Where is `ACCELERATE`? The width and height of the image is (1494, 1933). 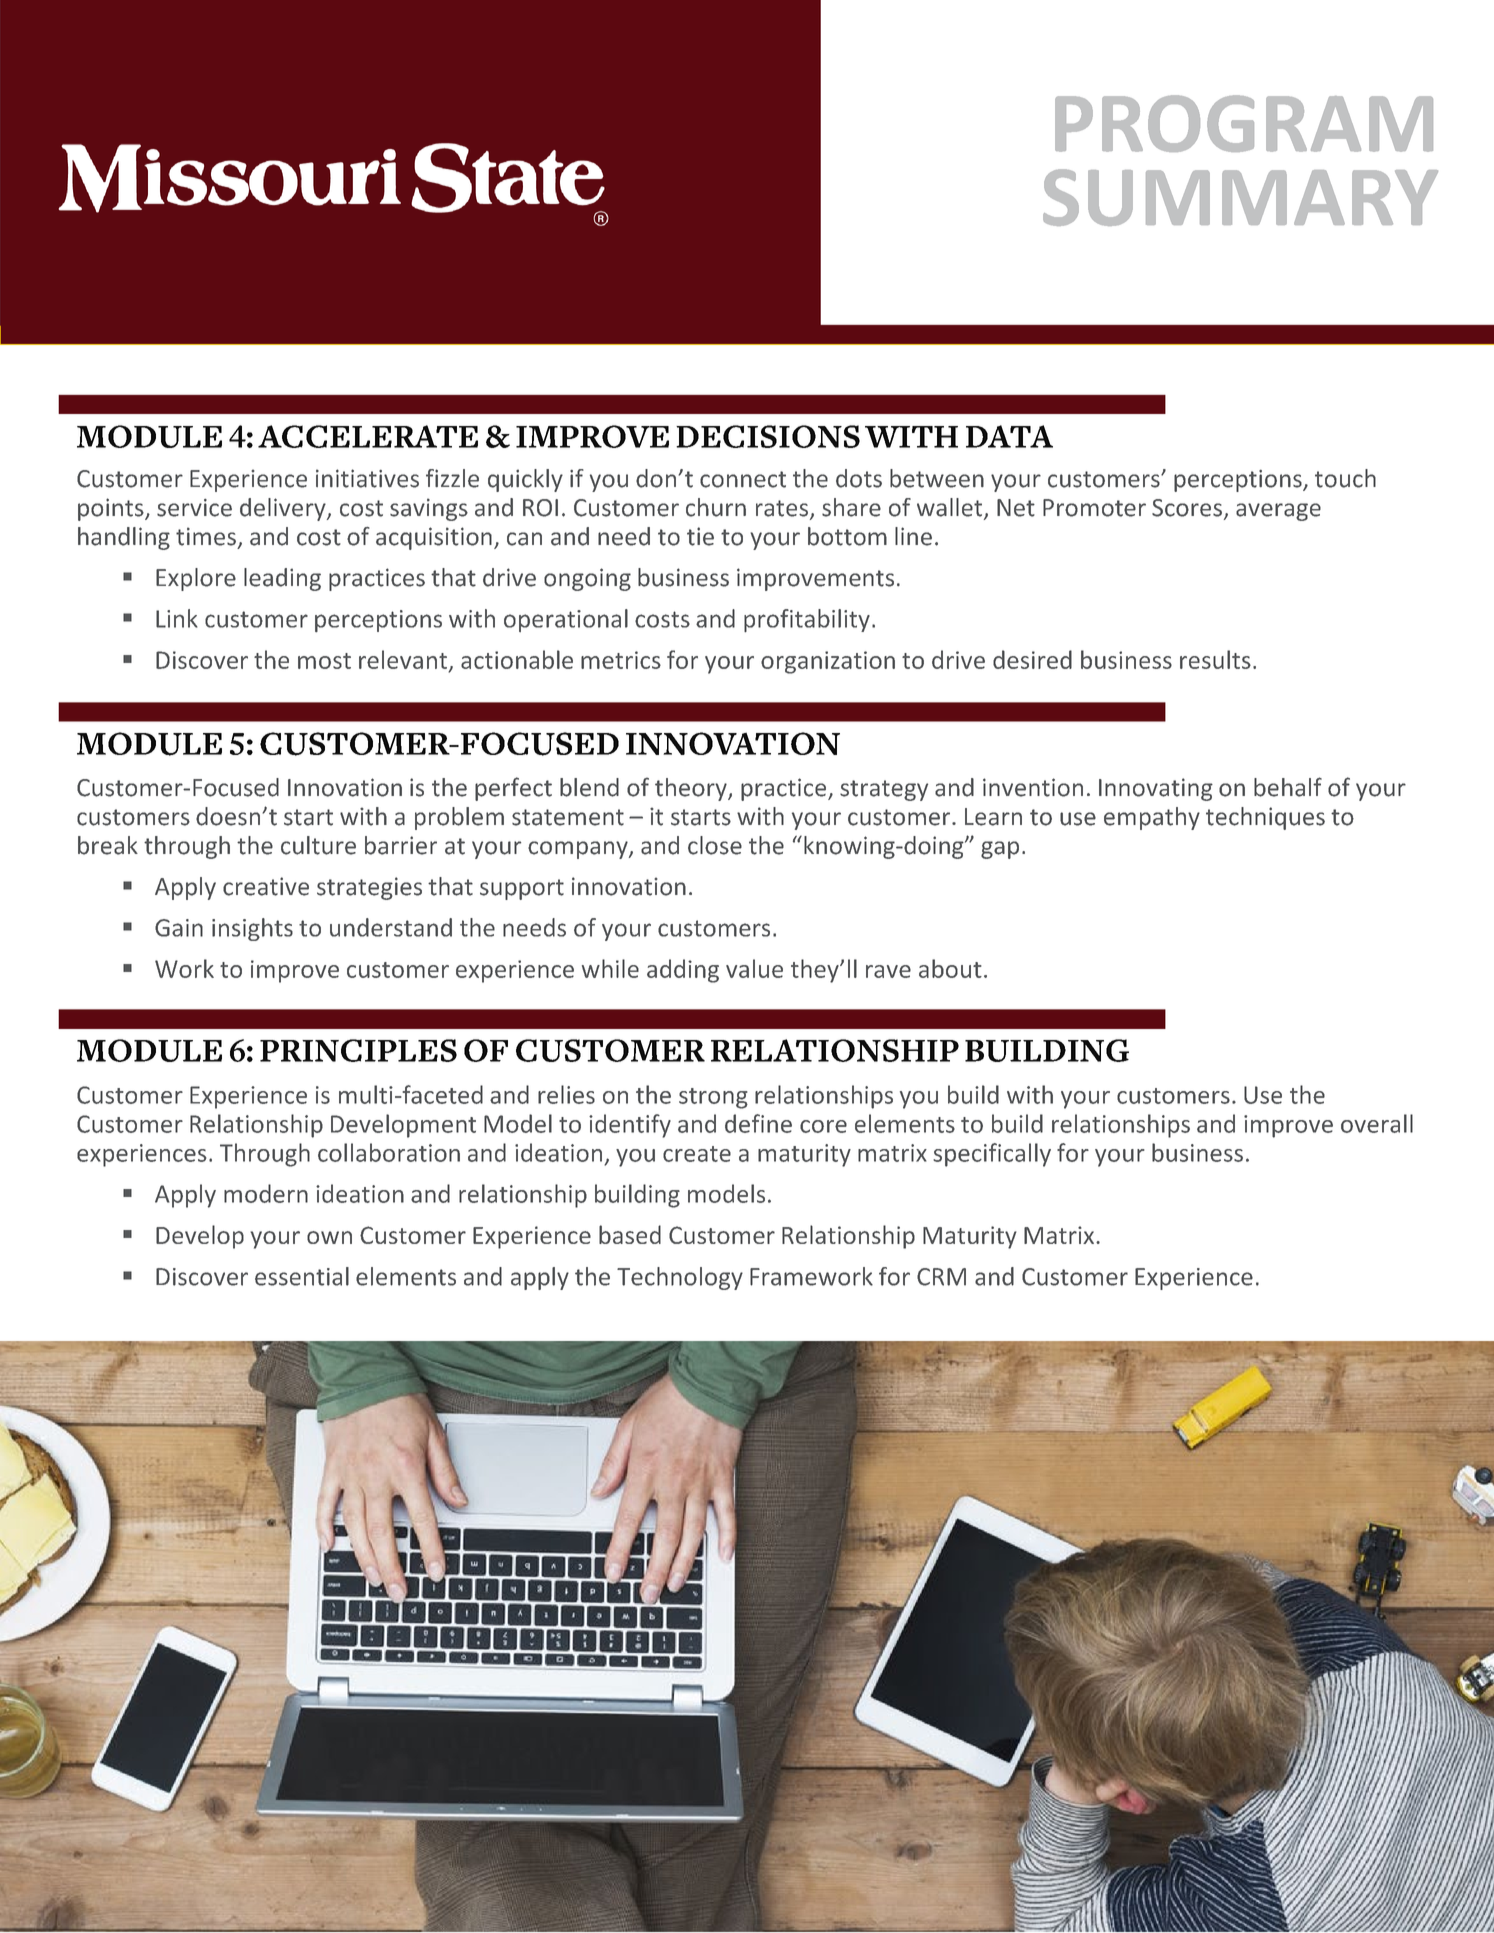 ACCELERATE is located at coordinates (368, 436).
